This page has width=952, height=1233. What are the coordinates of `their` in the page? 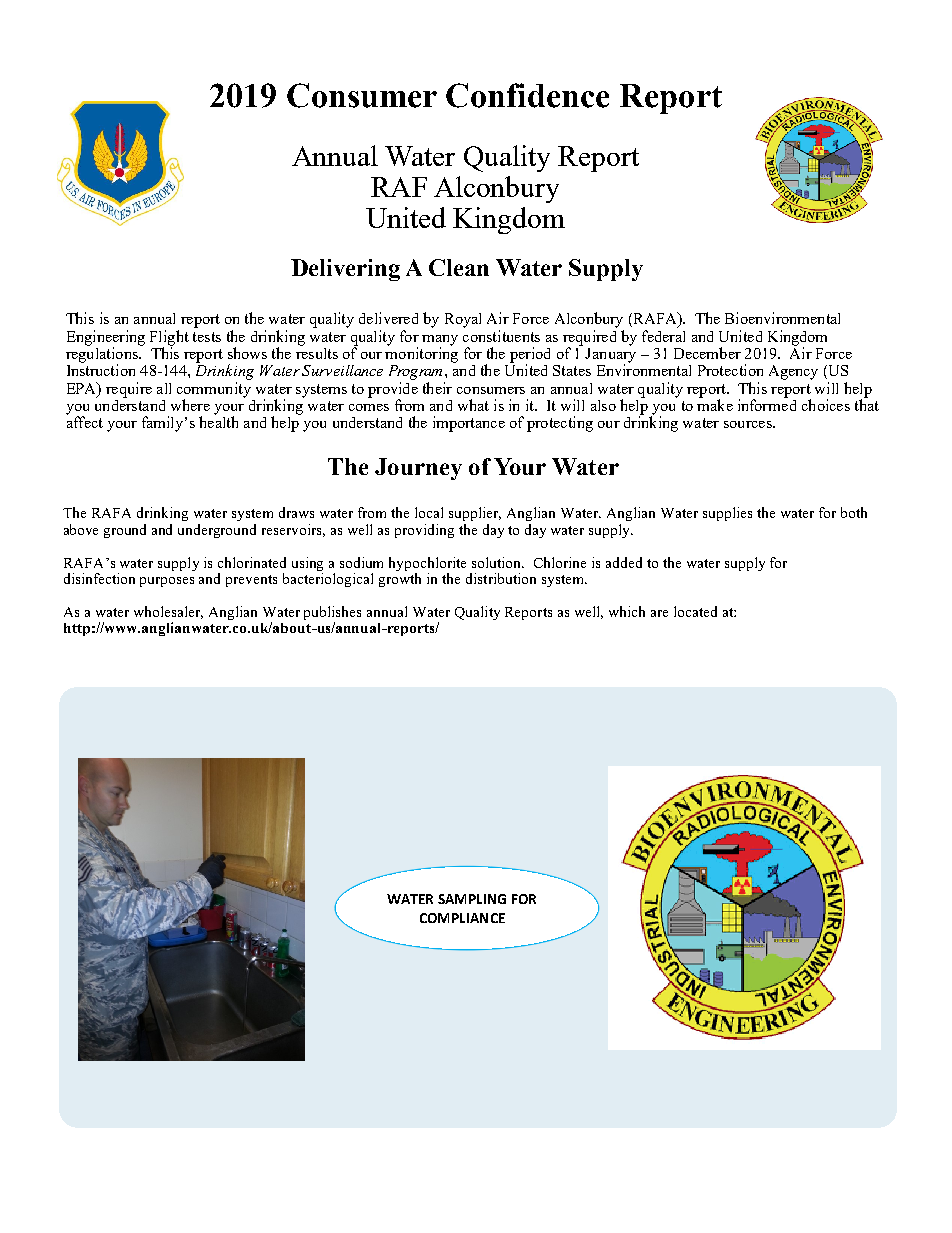 It's located at (437, 388).
